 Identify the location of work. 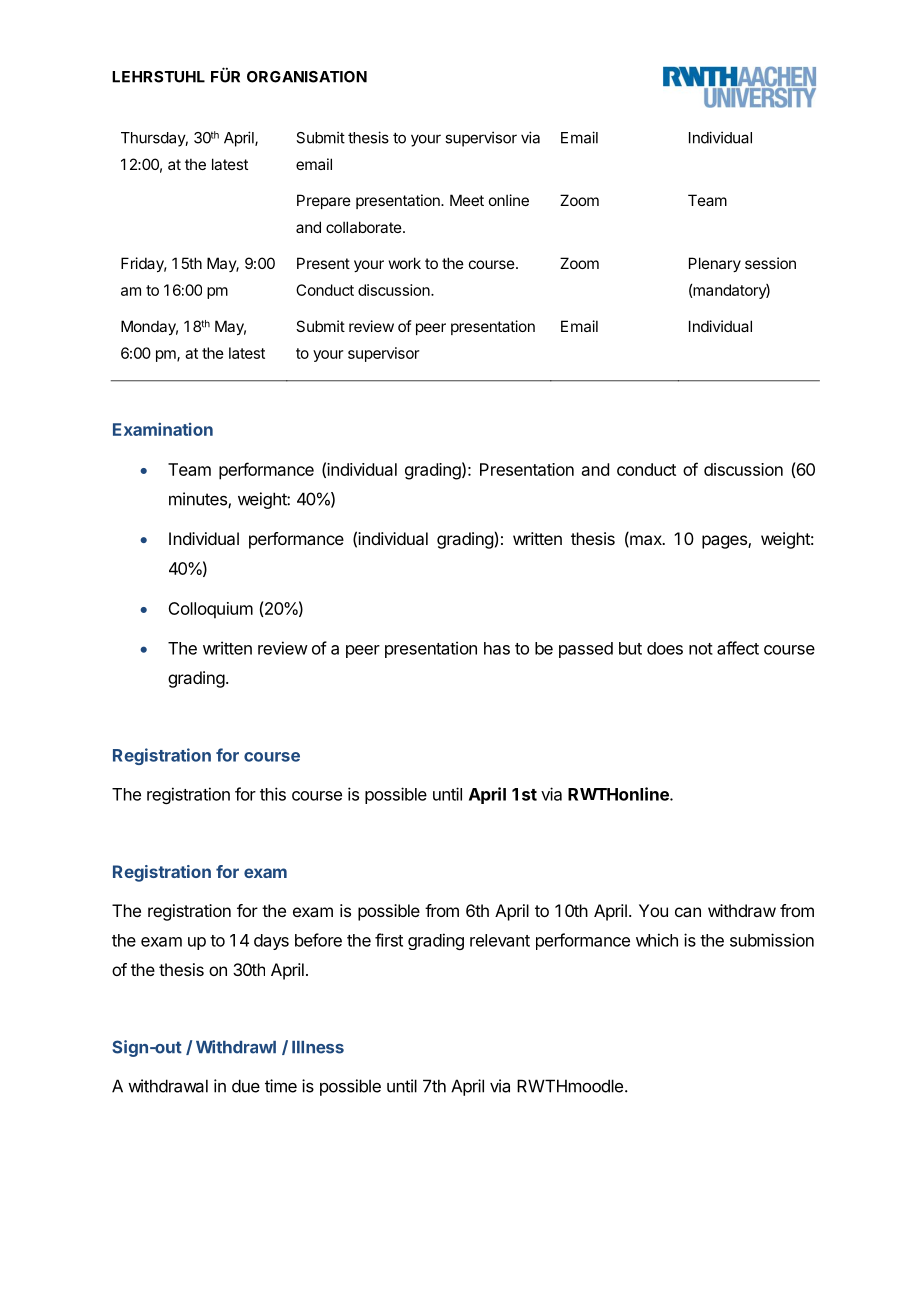
(405, 263).
